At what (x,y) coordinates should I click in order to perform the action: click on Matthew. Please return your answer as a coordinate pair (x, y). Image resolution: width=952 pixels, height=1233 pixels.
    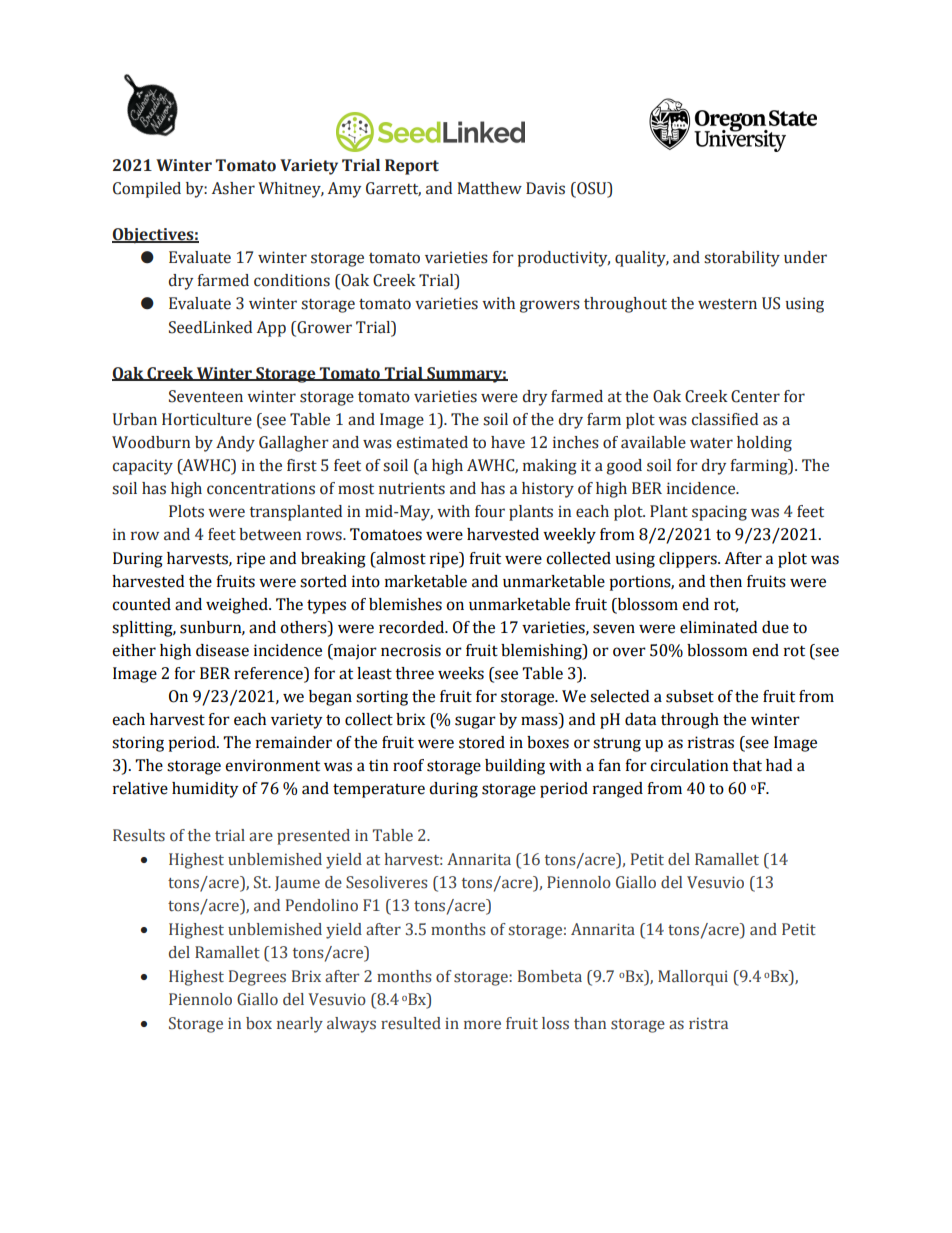
    Looking at the image, I should click on (490, 188).
